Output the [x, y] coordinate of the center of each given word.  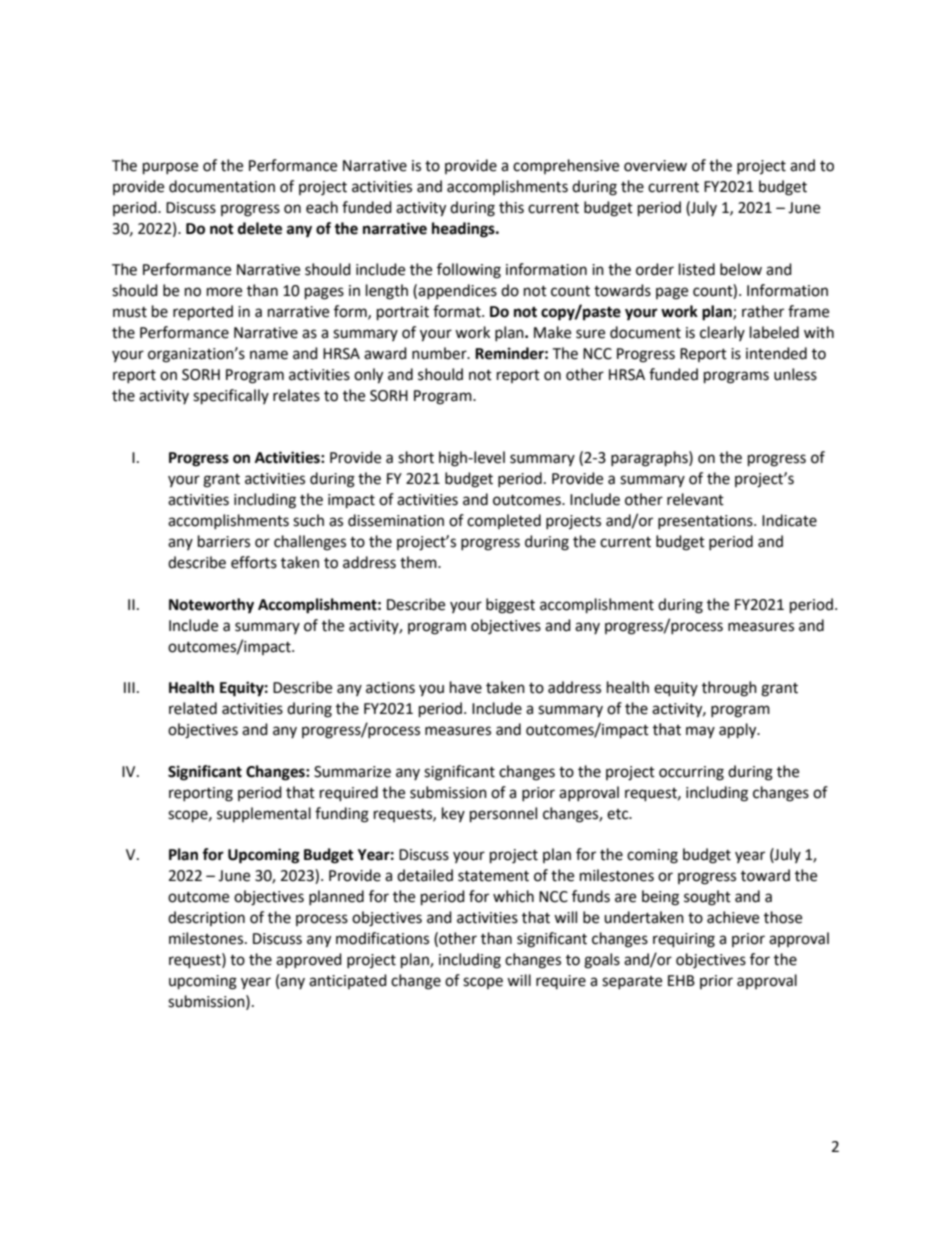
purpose [170, 168]
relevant [695, 499]
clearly [722, 333]
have [466, 687]
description [206, 918]
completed [504, 521]
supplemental [264, 814]
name [269, 355]
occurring [691, 773]
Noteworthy [211, 606]
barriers [224, 541]
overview [655, 166]
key [453, 814]
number [440, 353]
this [511, 207]
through [729, 689]
